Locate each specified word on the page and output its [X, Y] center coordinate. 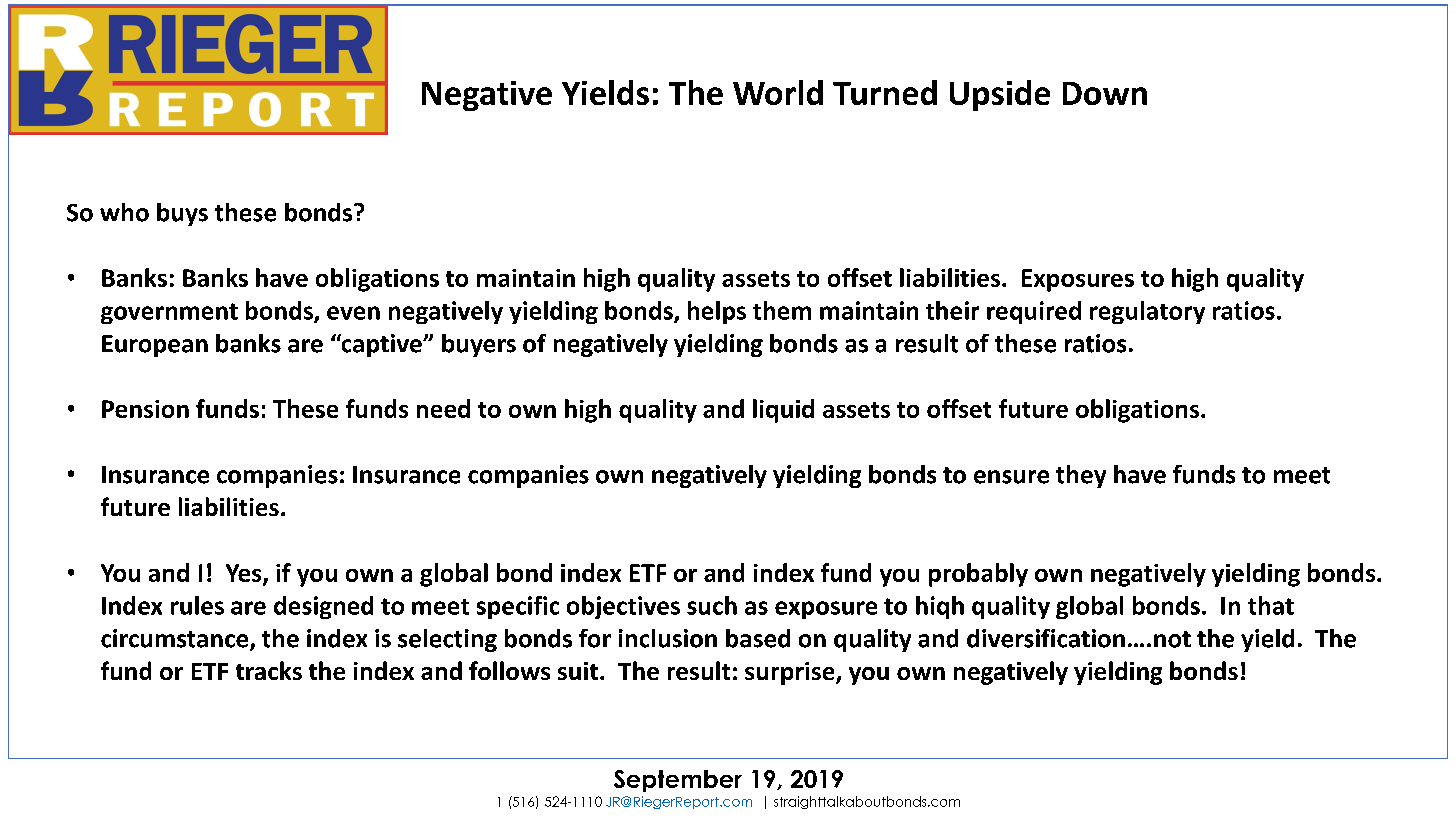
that [1271, 605]
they [1081, 476]
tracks [269, 670]
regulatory [1147, 312]
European [155, 346]
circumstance [176, 639]
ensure [1011, 477]
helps [717, 312]
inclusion [668, 638]
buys [182, 214]
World [778, 92]
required [1034, 312]
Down [1105, 93]
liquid [783, 411]
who [124, 212]
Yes [245, 574]
